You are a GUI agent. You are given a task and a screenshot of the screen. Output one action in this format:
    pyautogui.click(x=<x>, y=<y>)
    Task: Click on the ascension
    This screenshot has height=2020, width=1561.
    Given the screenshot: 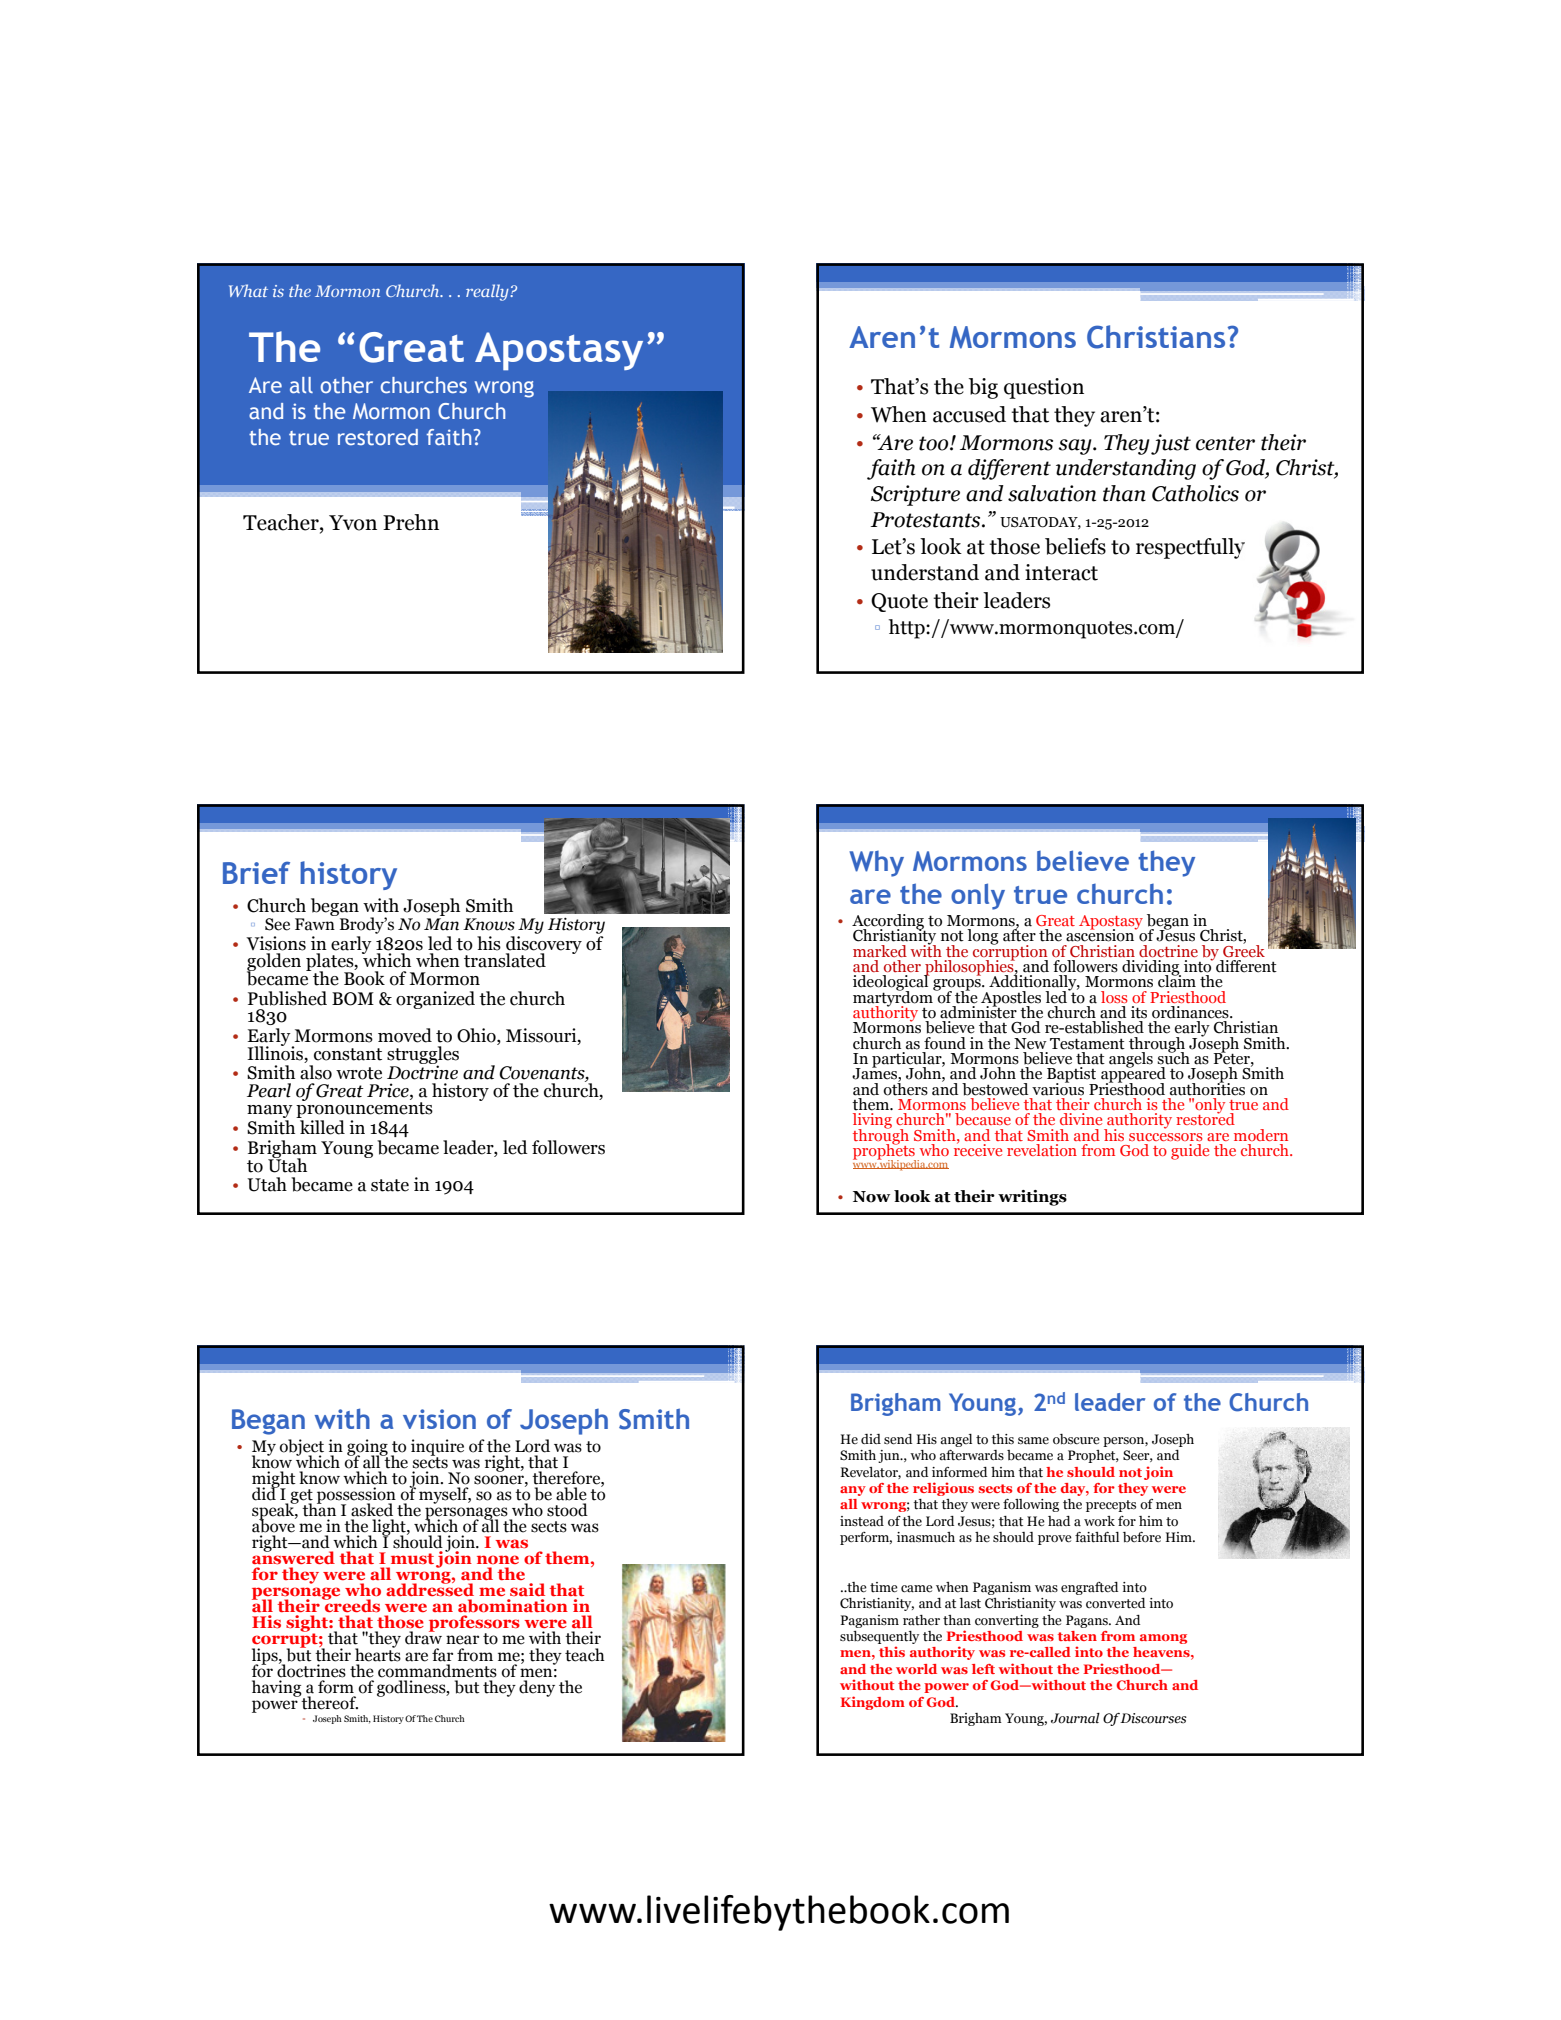 What is the action you would take?
    pyautogui.click(x=1101, y=934)
